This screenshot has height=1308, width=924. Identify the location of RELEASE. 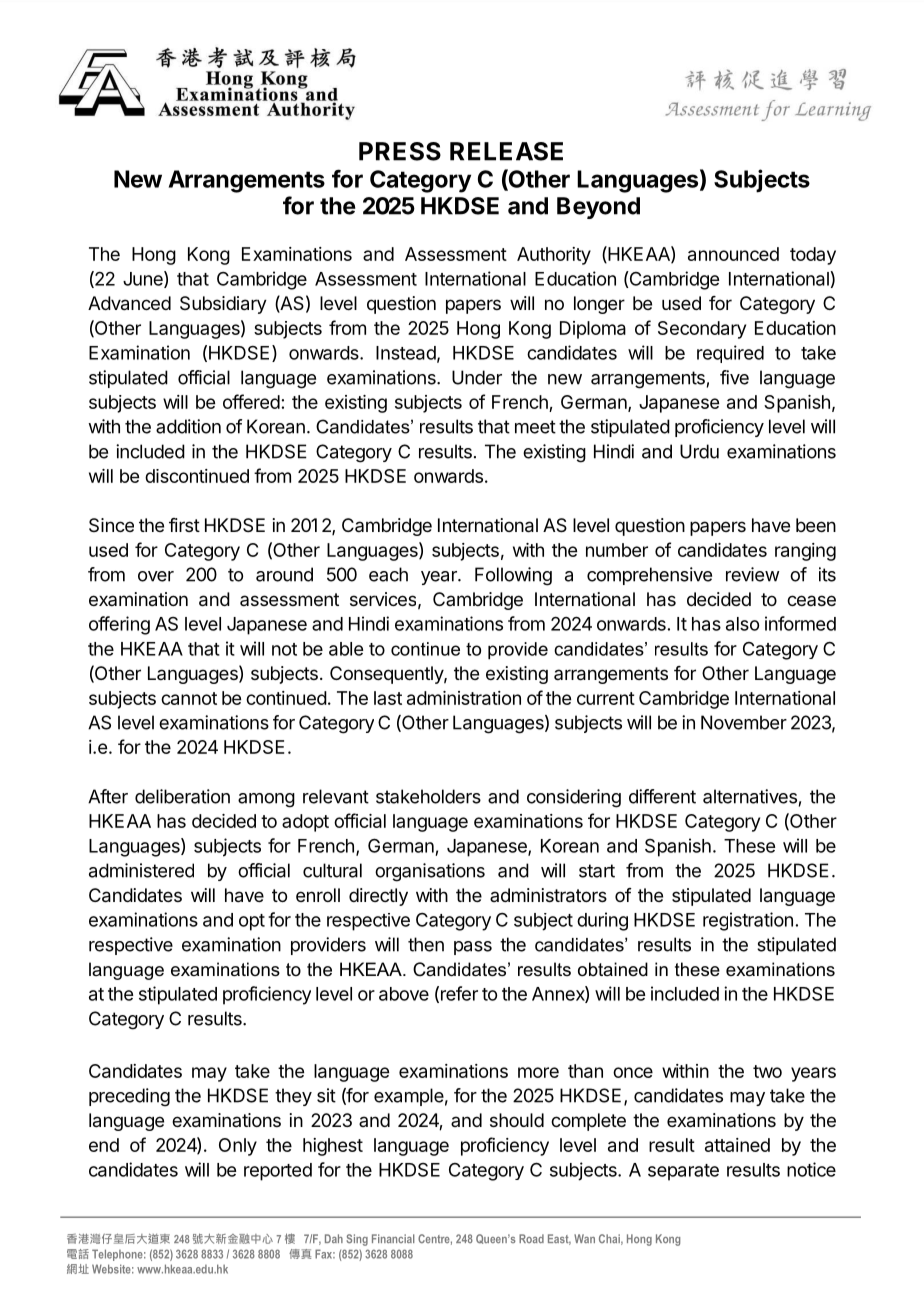
(506, 151).
